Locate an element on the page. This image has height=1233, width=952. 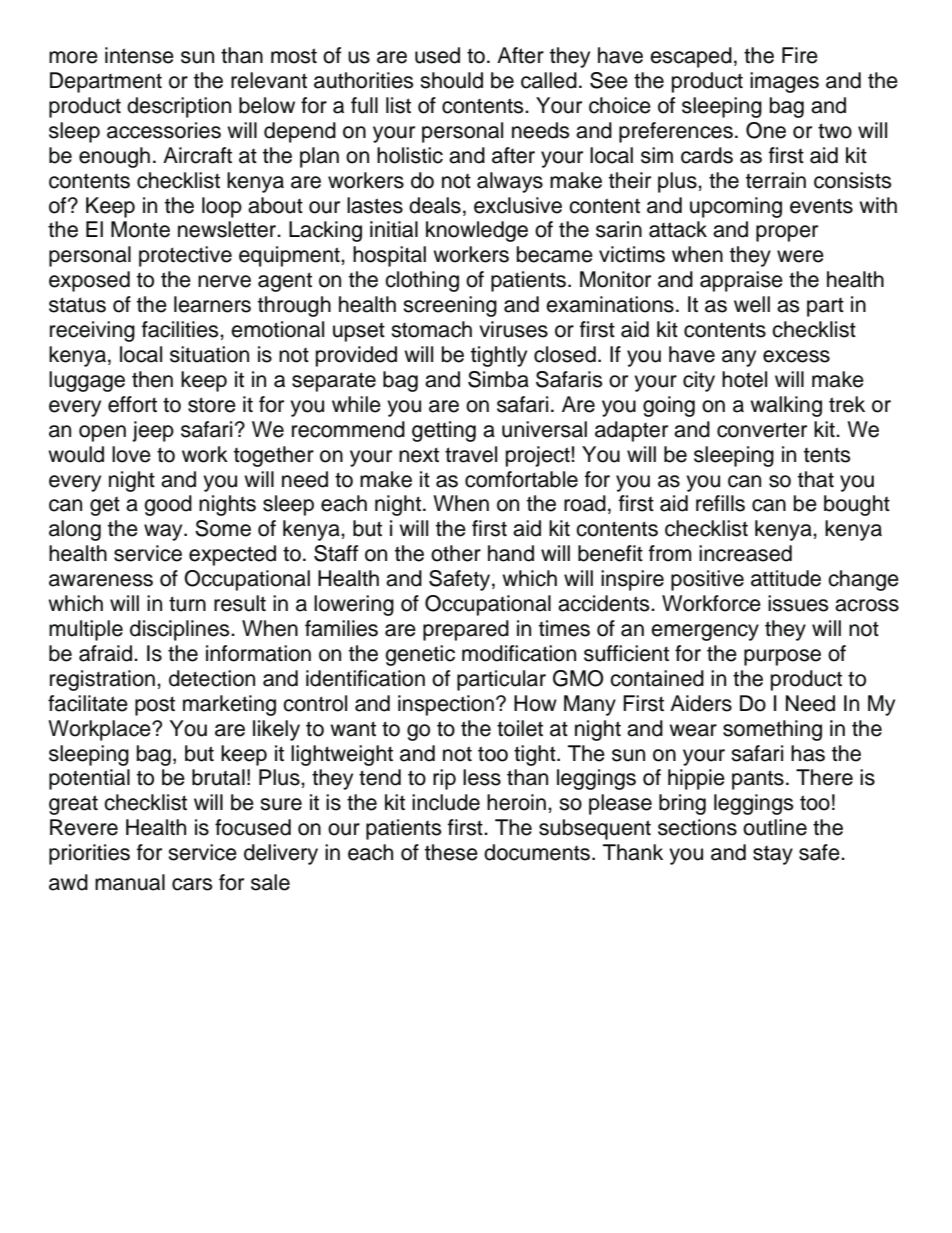
post is located at coordinates (155, 706).
